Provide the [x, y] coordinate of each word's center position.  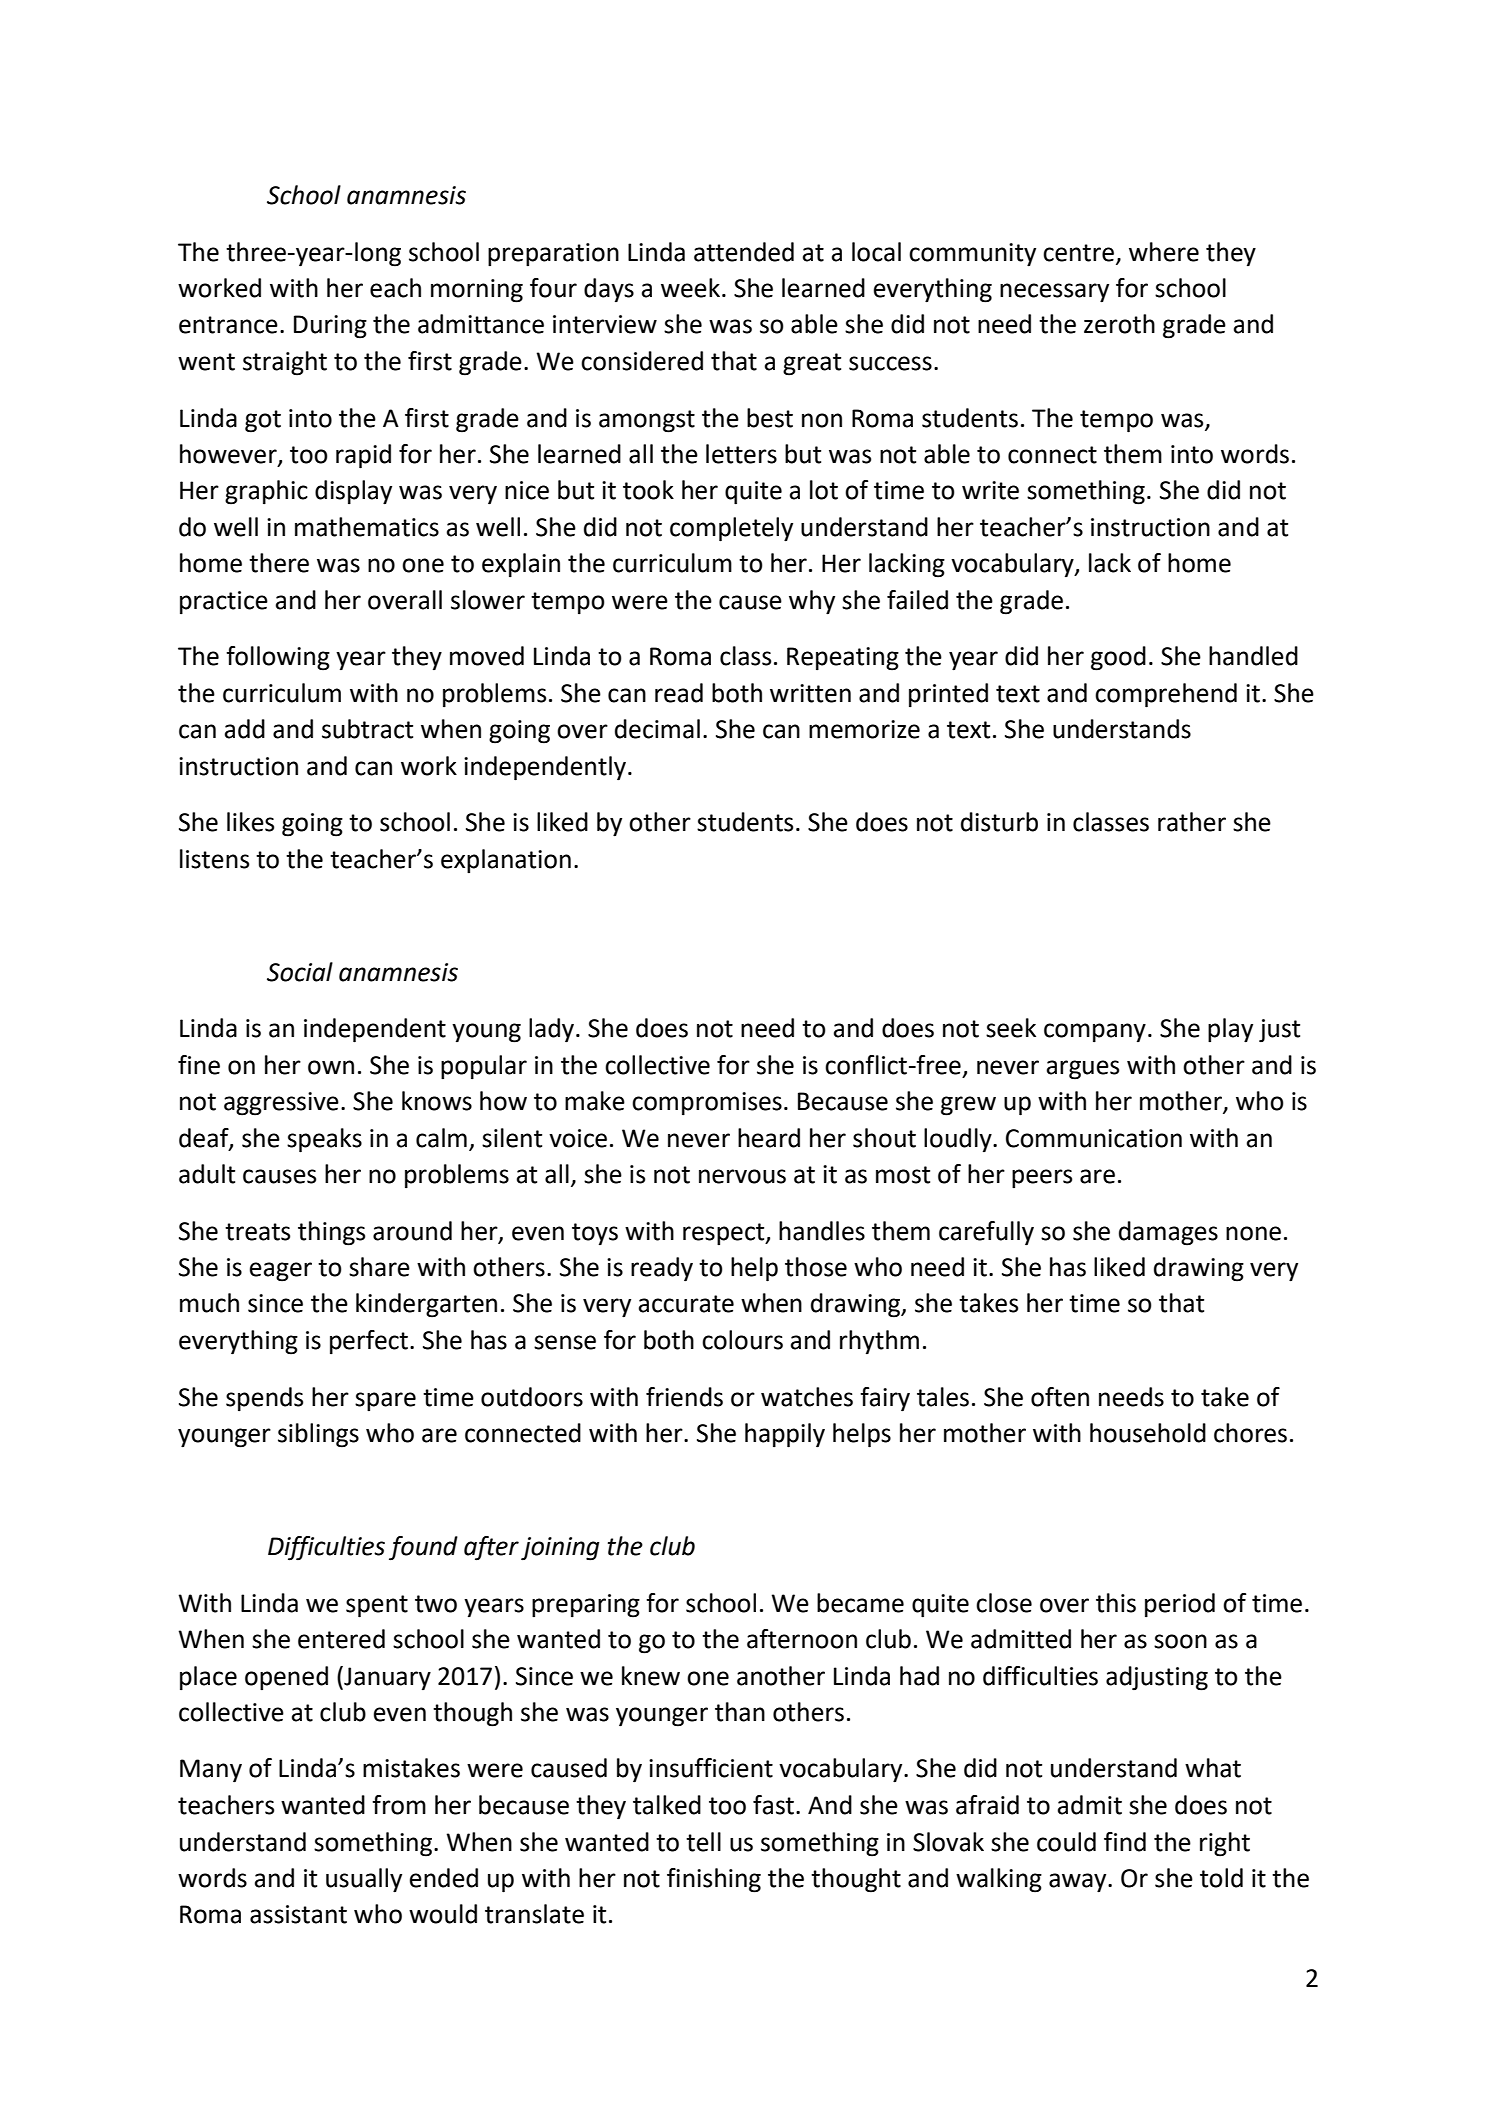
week [690, 288]
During [330, 327]
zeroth [1119, 324]
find [1125, 1842]
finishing [714, 1880]
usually [364, 1880]
